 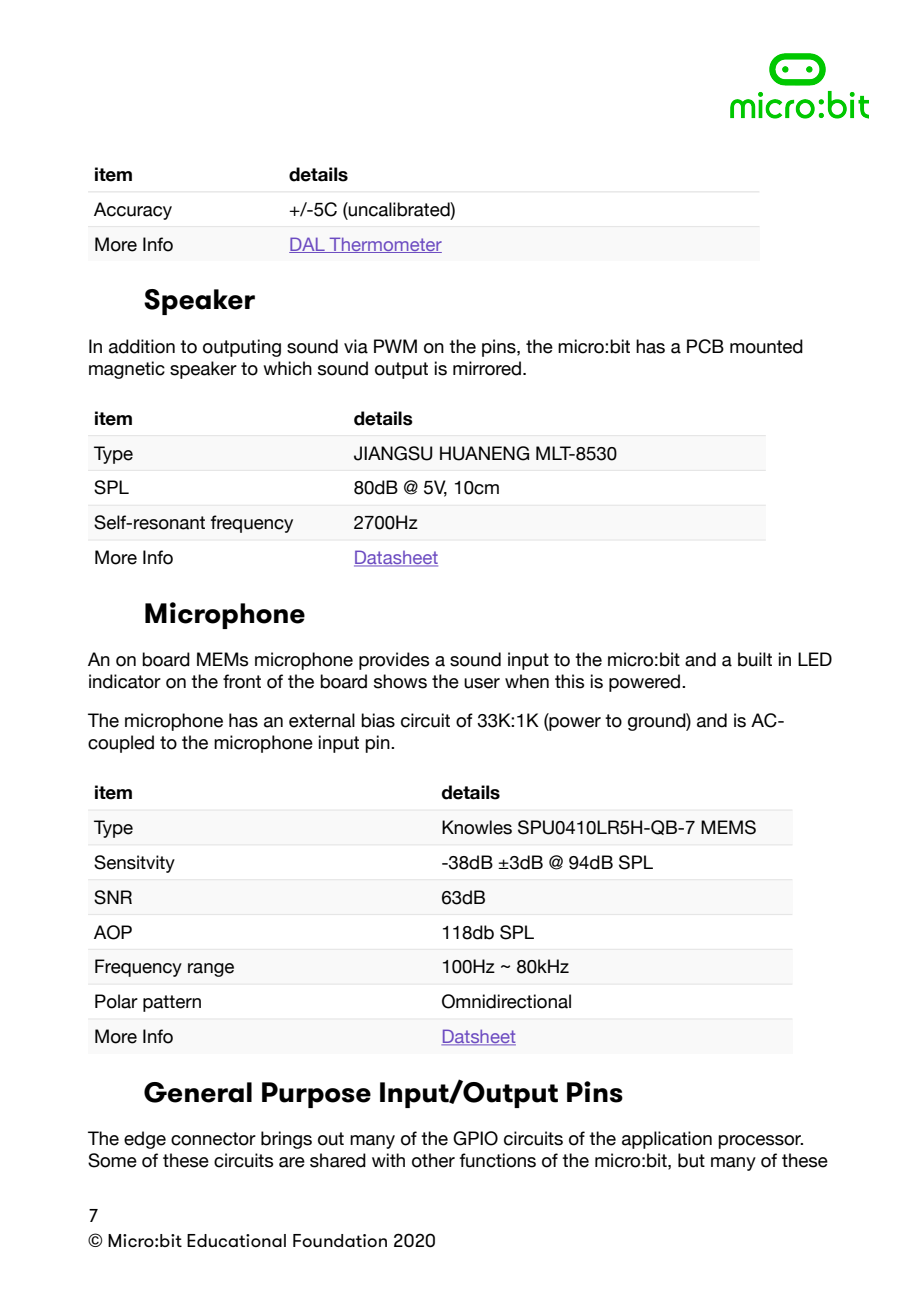 I want to click on but, so click(x=691, y=1160).
